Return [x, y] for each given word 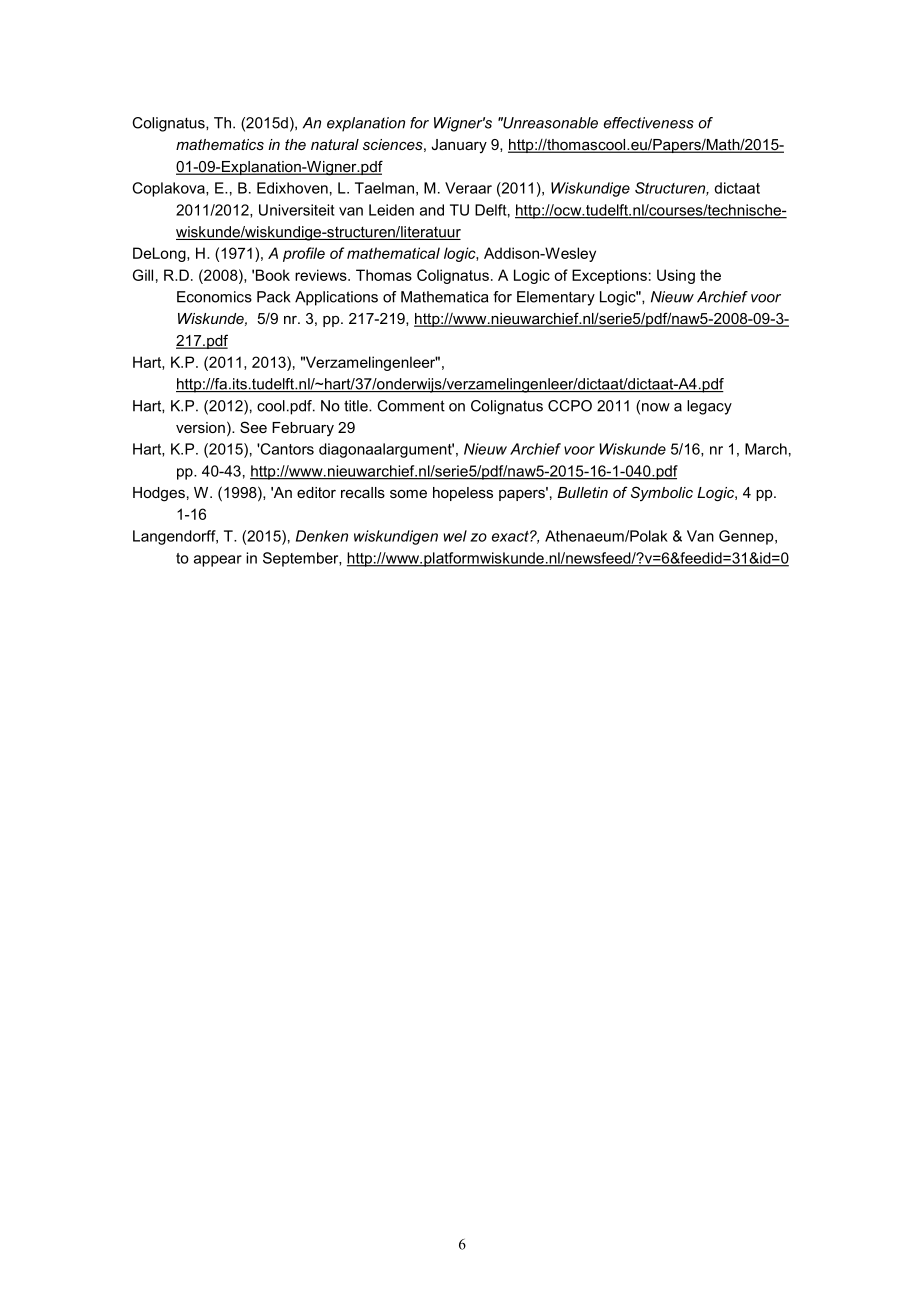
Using [676, 276]
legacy [709, 407]
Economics [214, 297]
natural [335, 144]
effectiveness [649, 123]
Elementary [556, 298]
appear [218, 561]
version [200, 427]
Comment [411, 406]
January [459, 146]
